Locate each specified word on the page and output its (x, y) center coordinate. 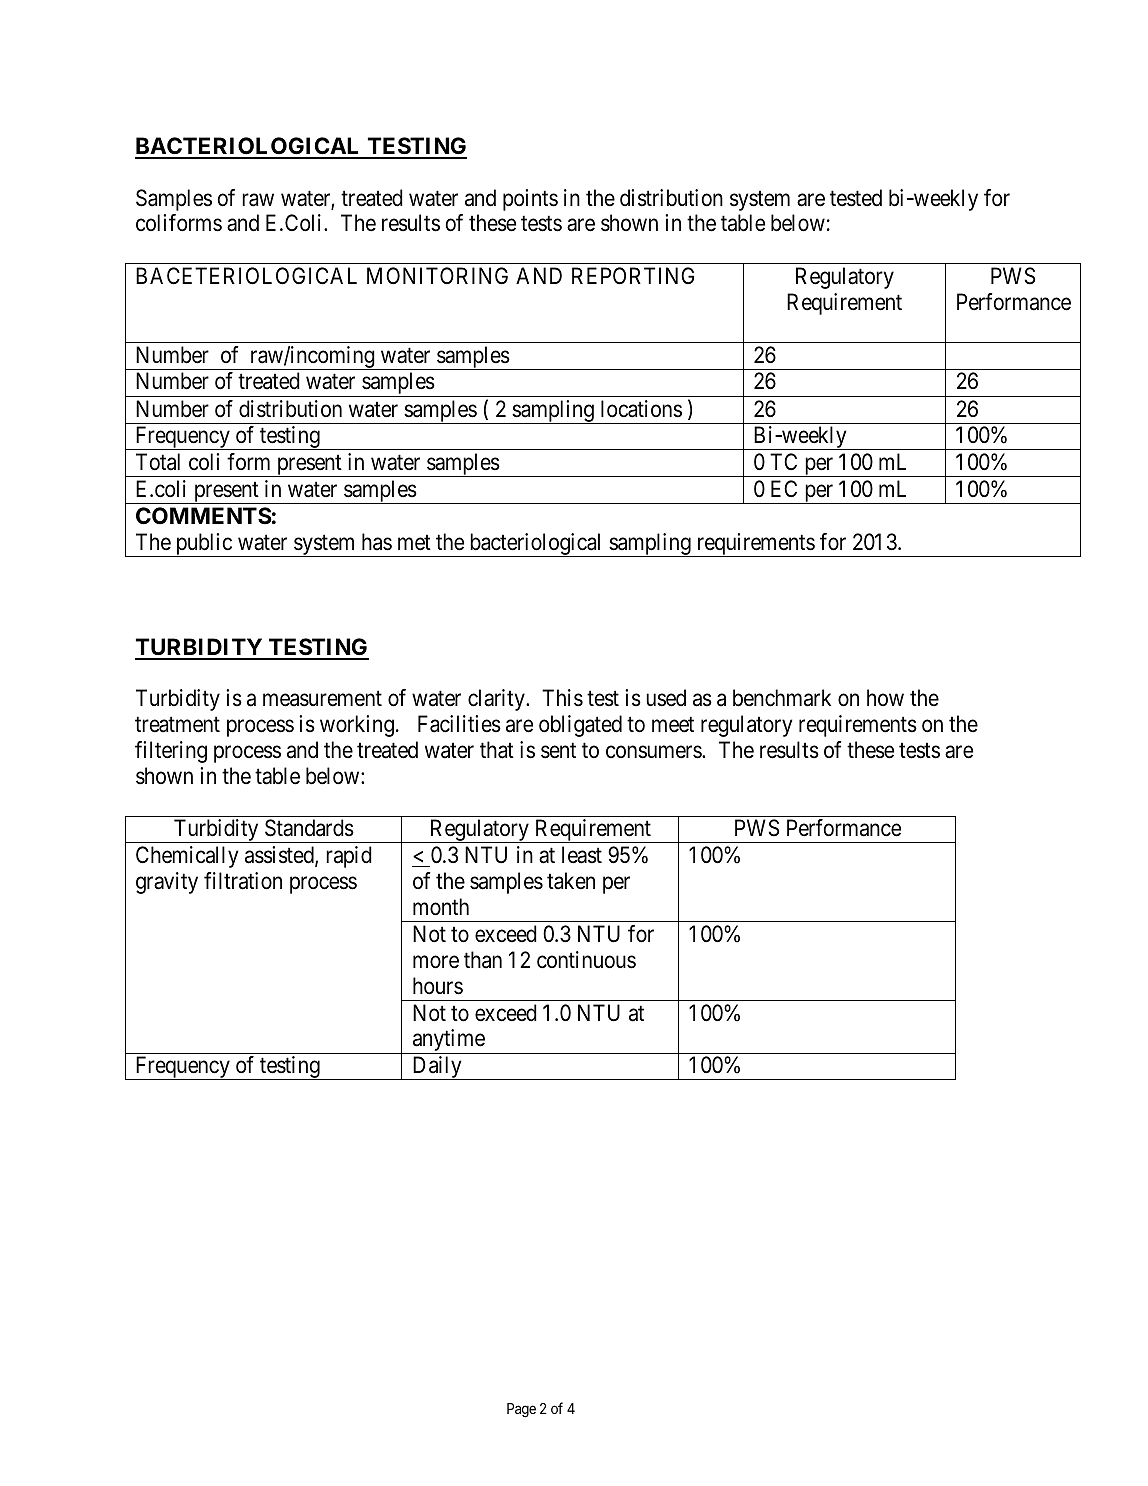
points (530, 200)
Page (521, 1410)
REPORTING (633, 275)
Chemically (187, 857)
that (497, 750)
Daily (437, 1068)
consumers (654, 752)
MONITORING (437, 275)
